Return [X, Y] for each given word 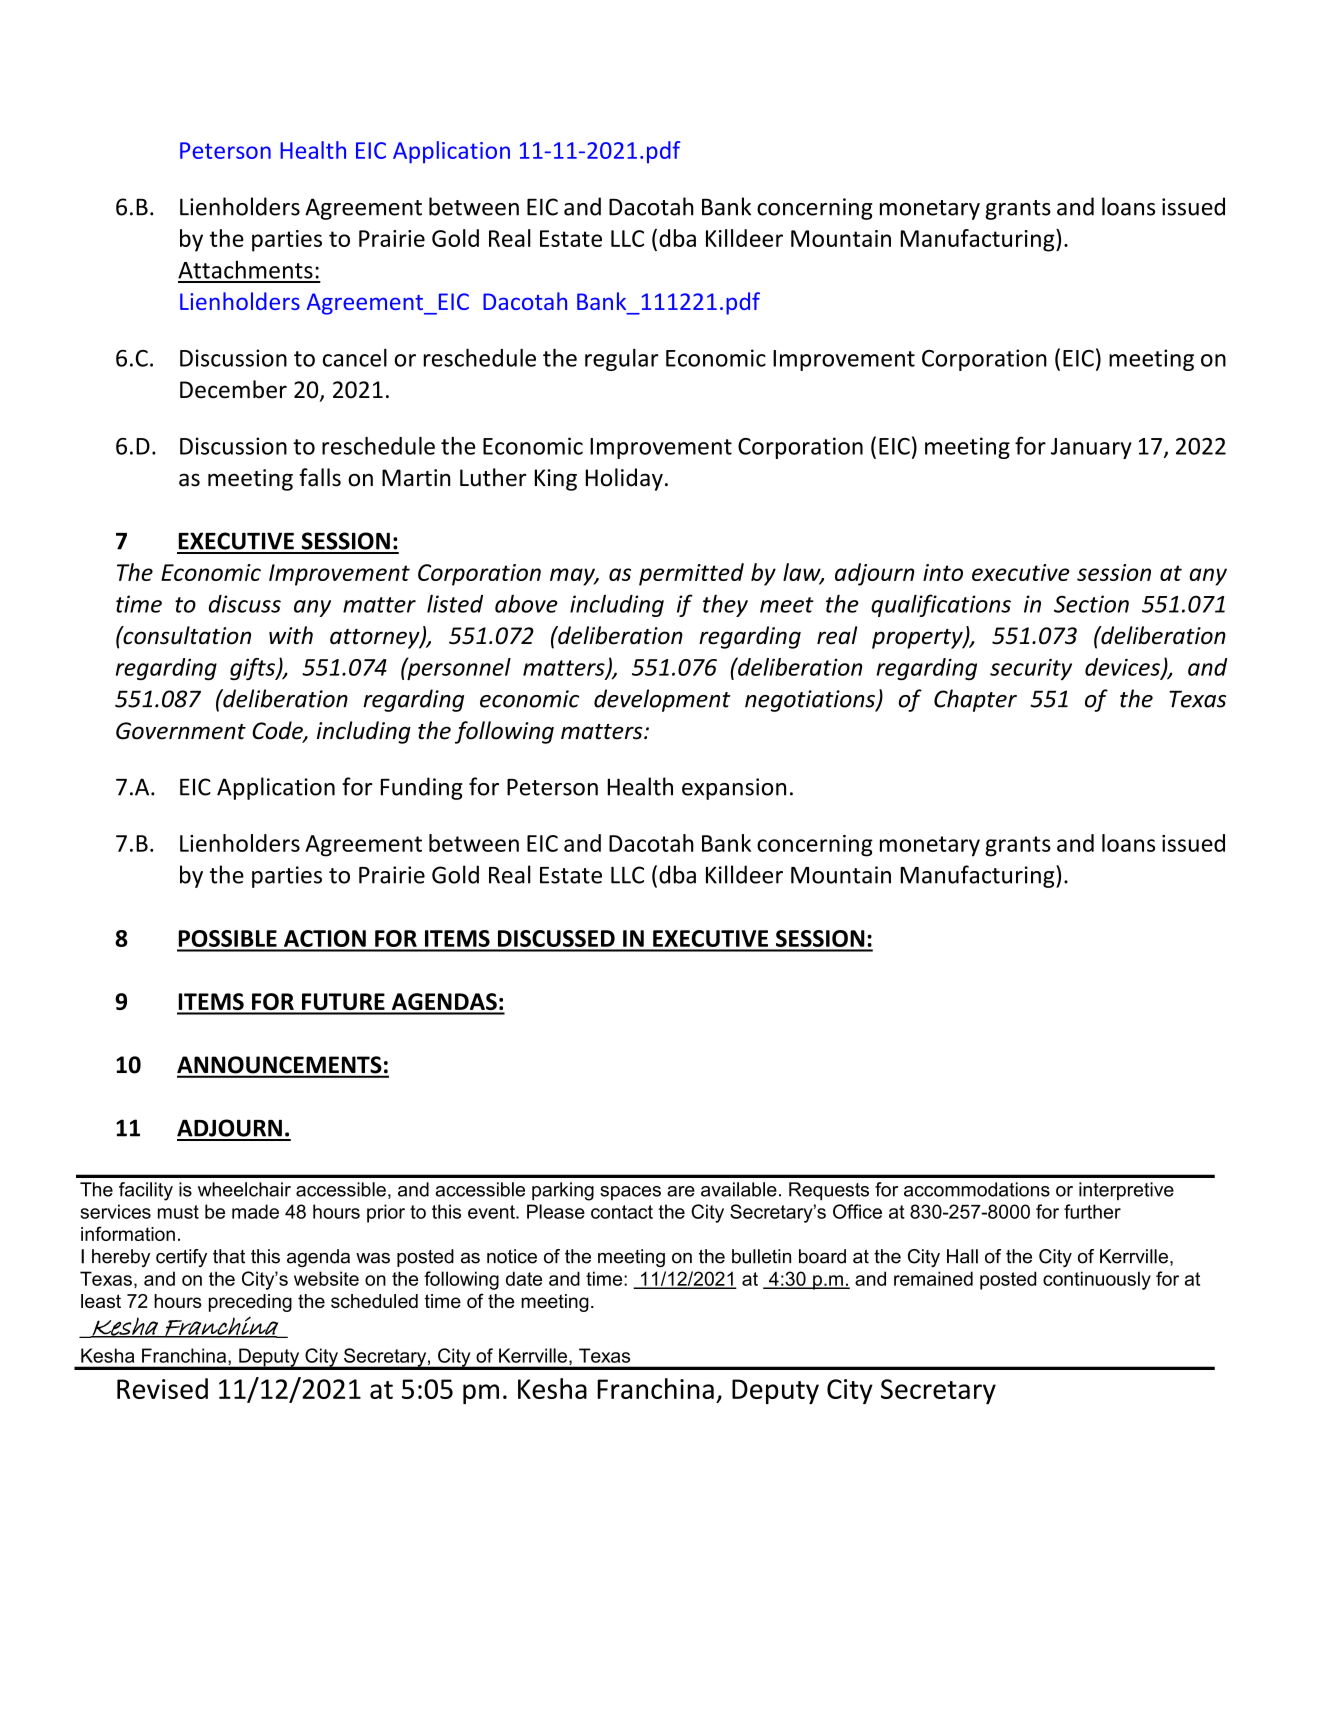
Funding [422, 788]
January [1091, 448]
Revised [162, 1388]
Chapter [975, 700]
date [524, 1278]
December [233, 389]
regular [622, 359]
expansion [734, 789]
